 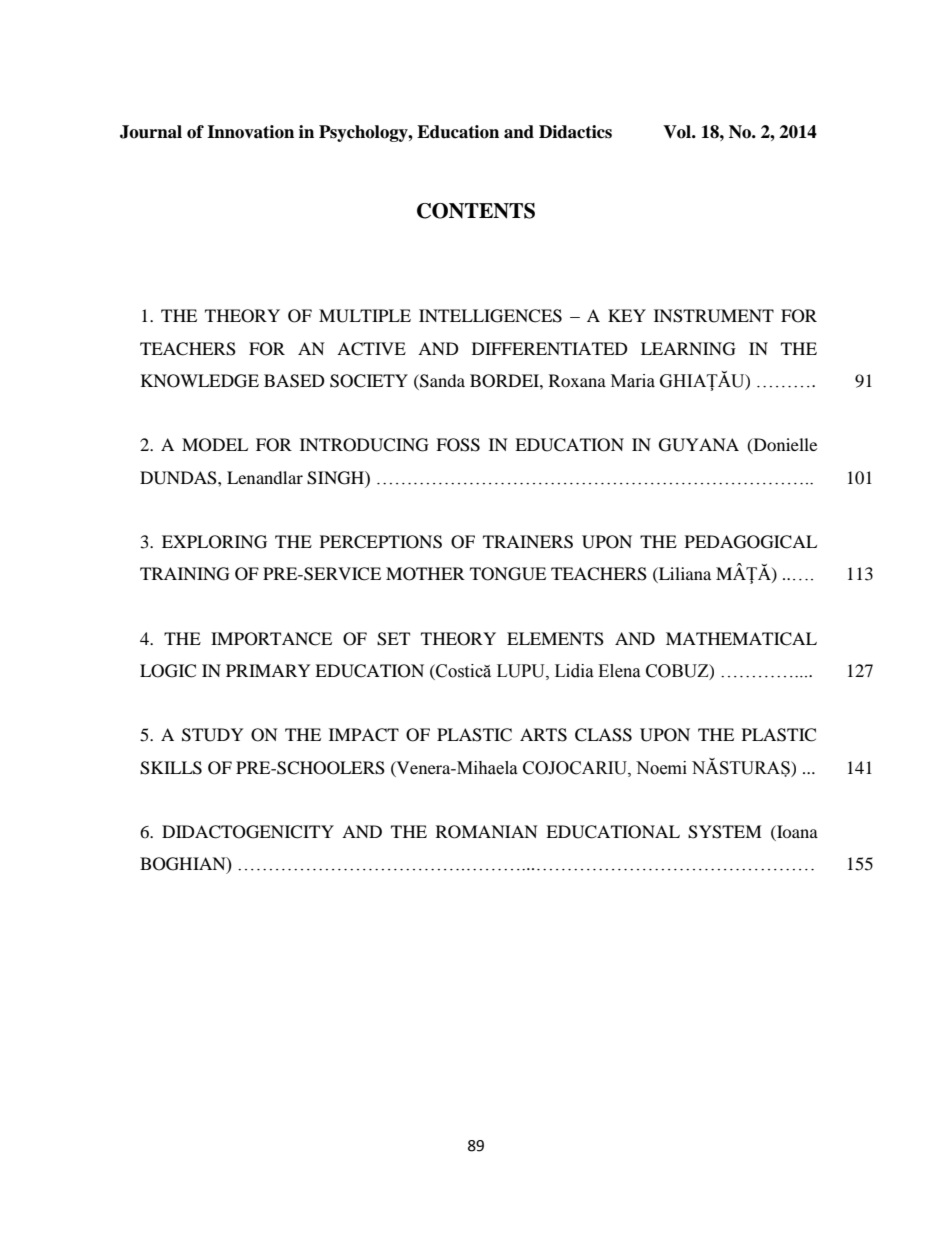 What do you see at coordinates (699, 445) in the image?
I see `GUYANA` at bounding box center [699, 445].
